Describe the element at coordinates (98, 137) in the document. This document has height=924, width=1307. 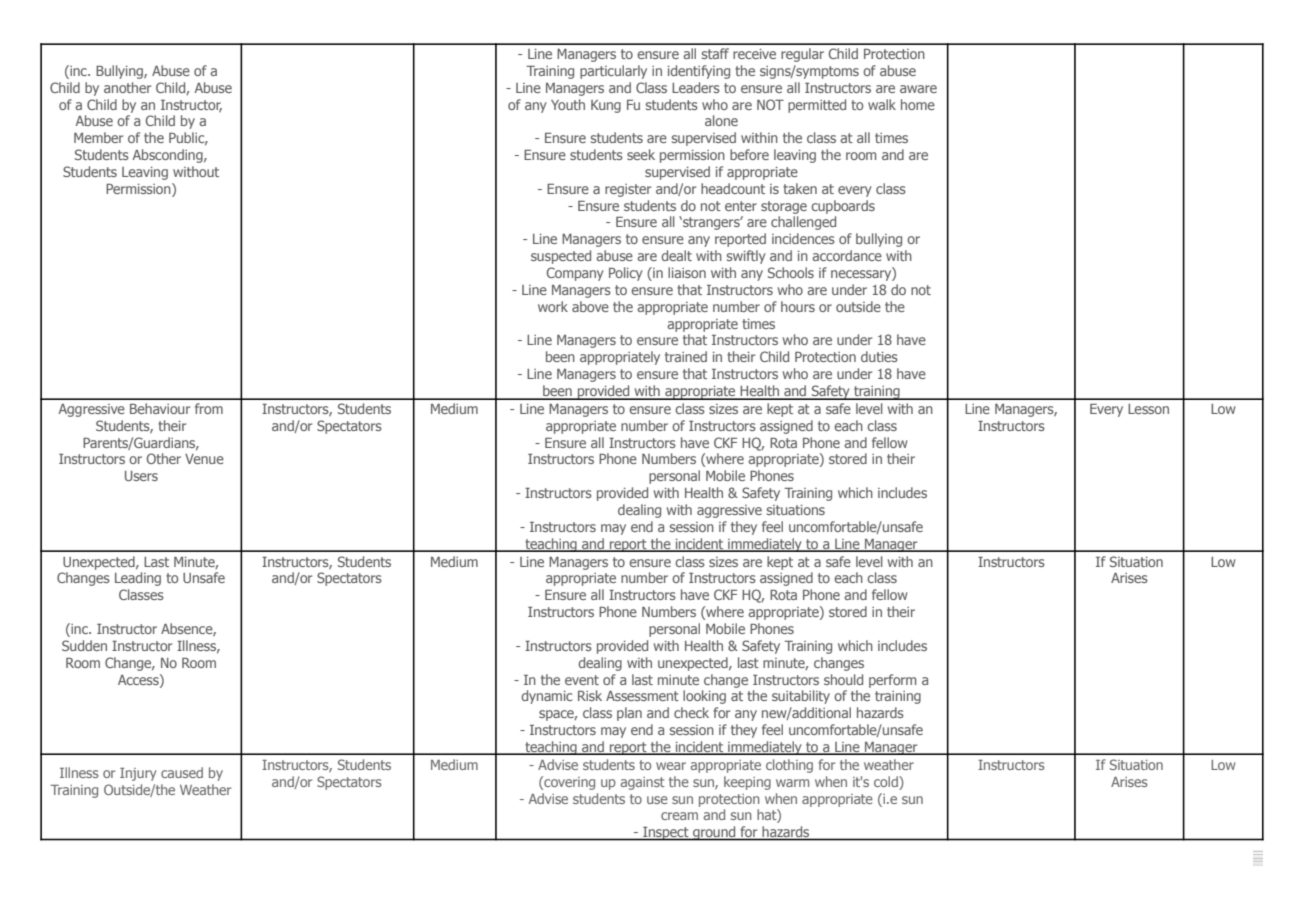
I see `Member` at that location.
